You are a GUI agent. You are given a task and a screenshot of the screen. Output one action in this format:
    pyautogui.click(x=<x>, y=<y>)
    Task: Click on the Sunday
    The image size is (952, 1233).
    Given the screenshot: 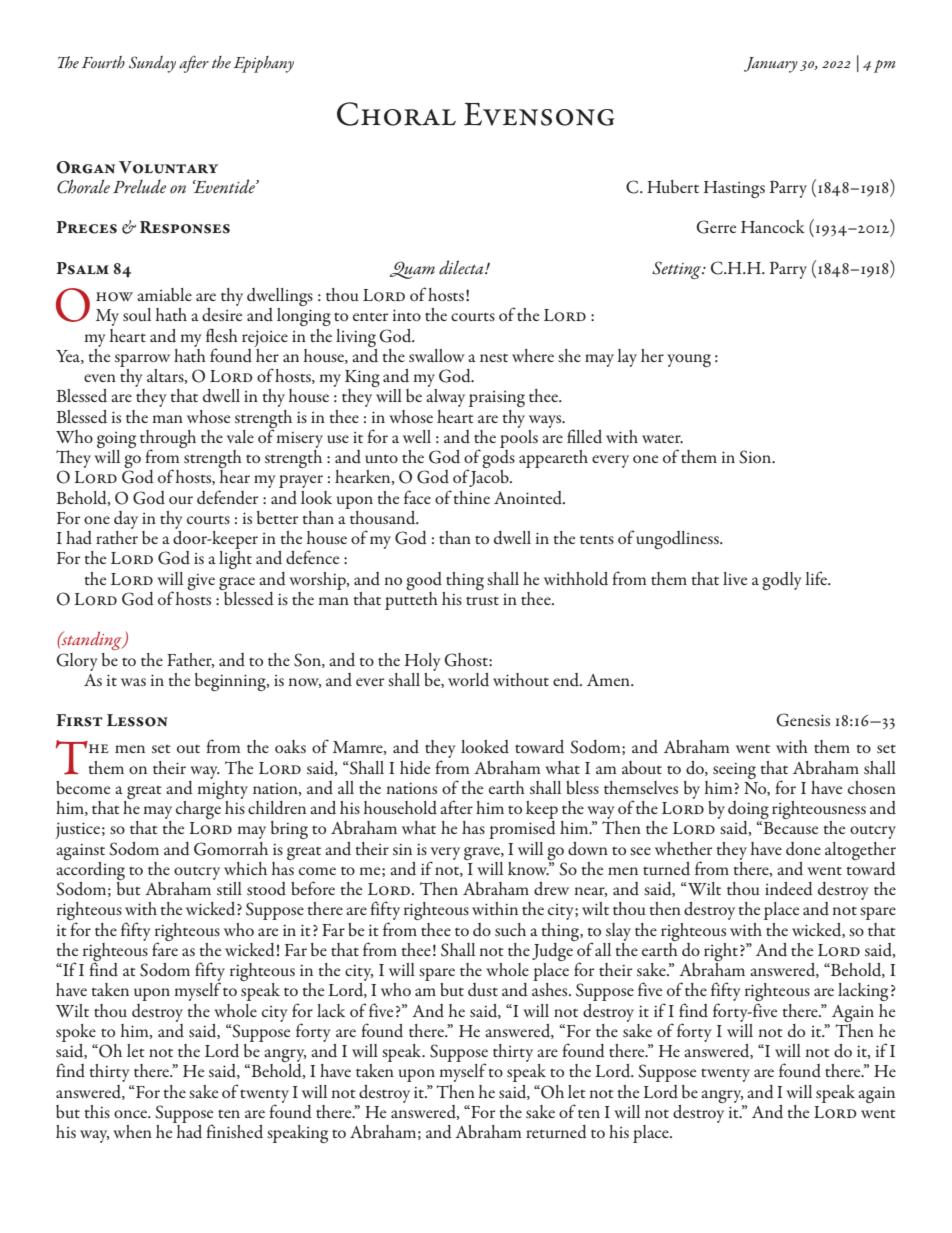 What is the action you would take?
    pyautogui.click(x=152, y=64)
